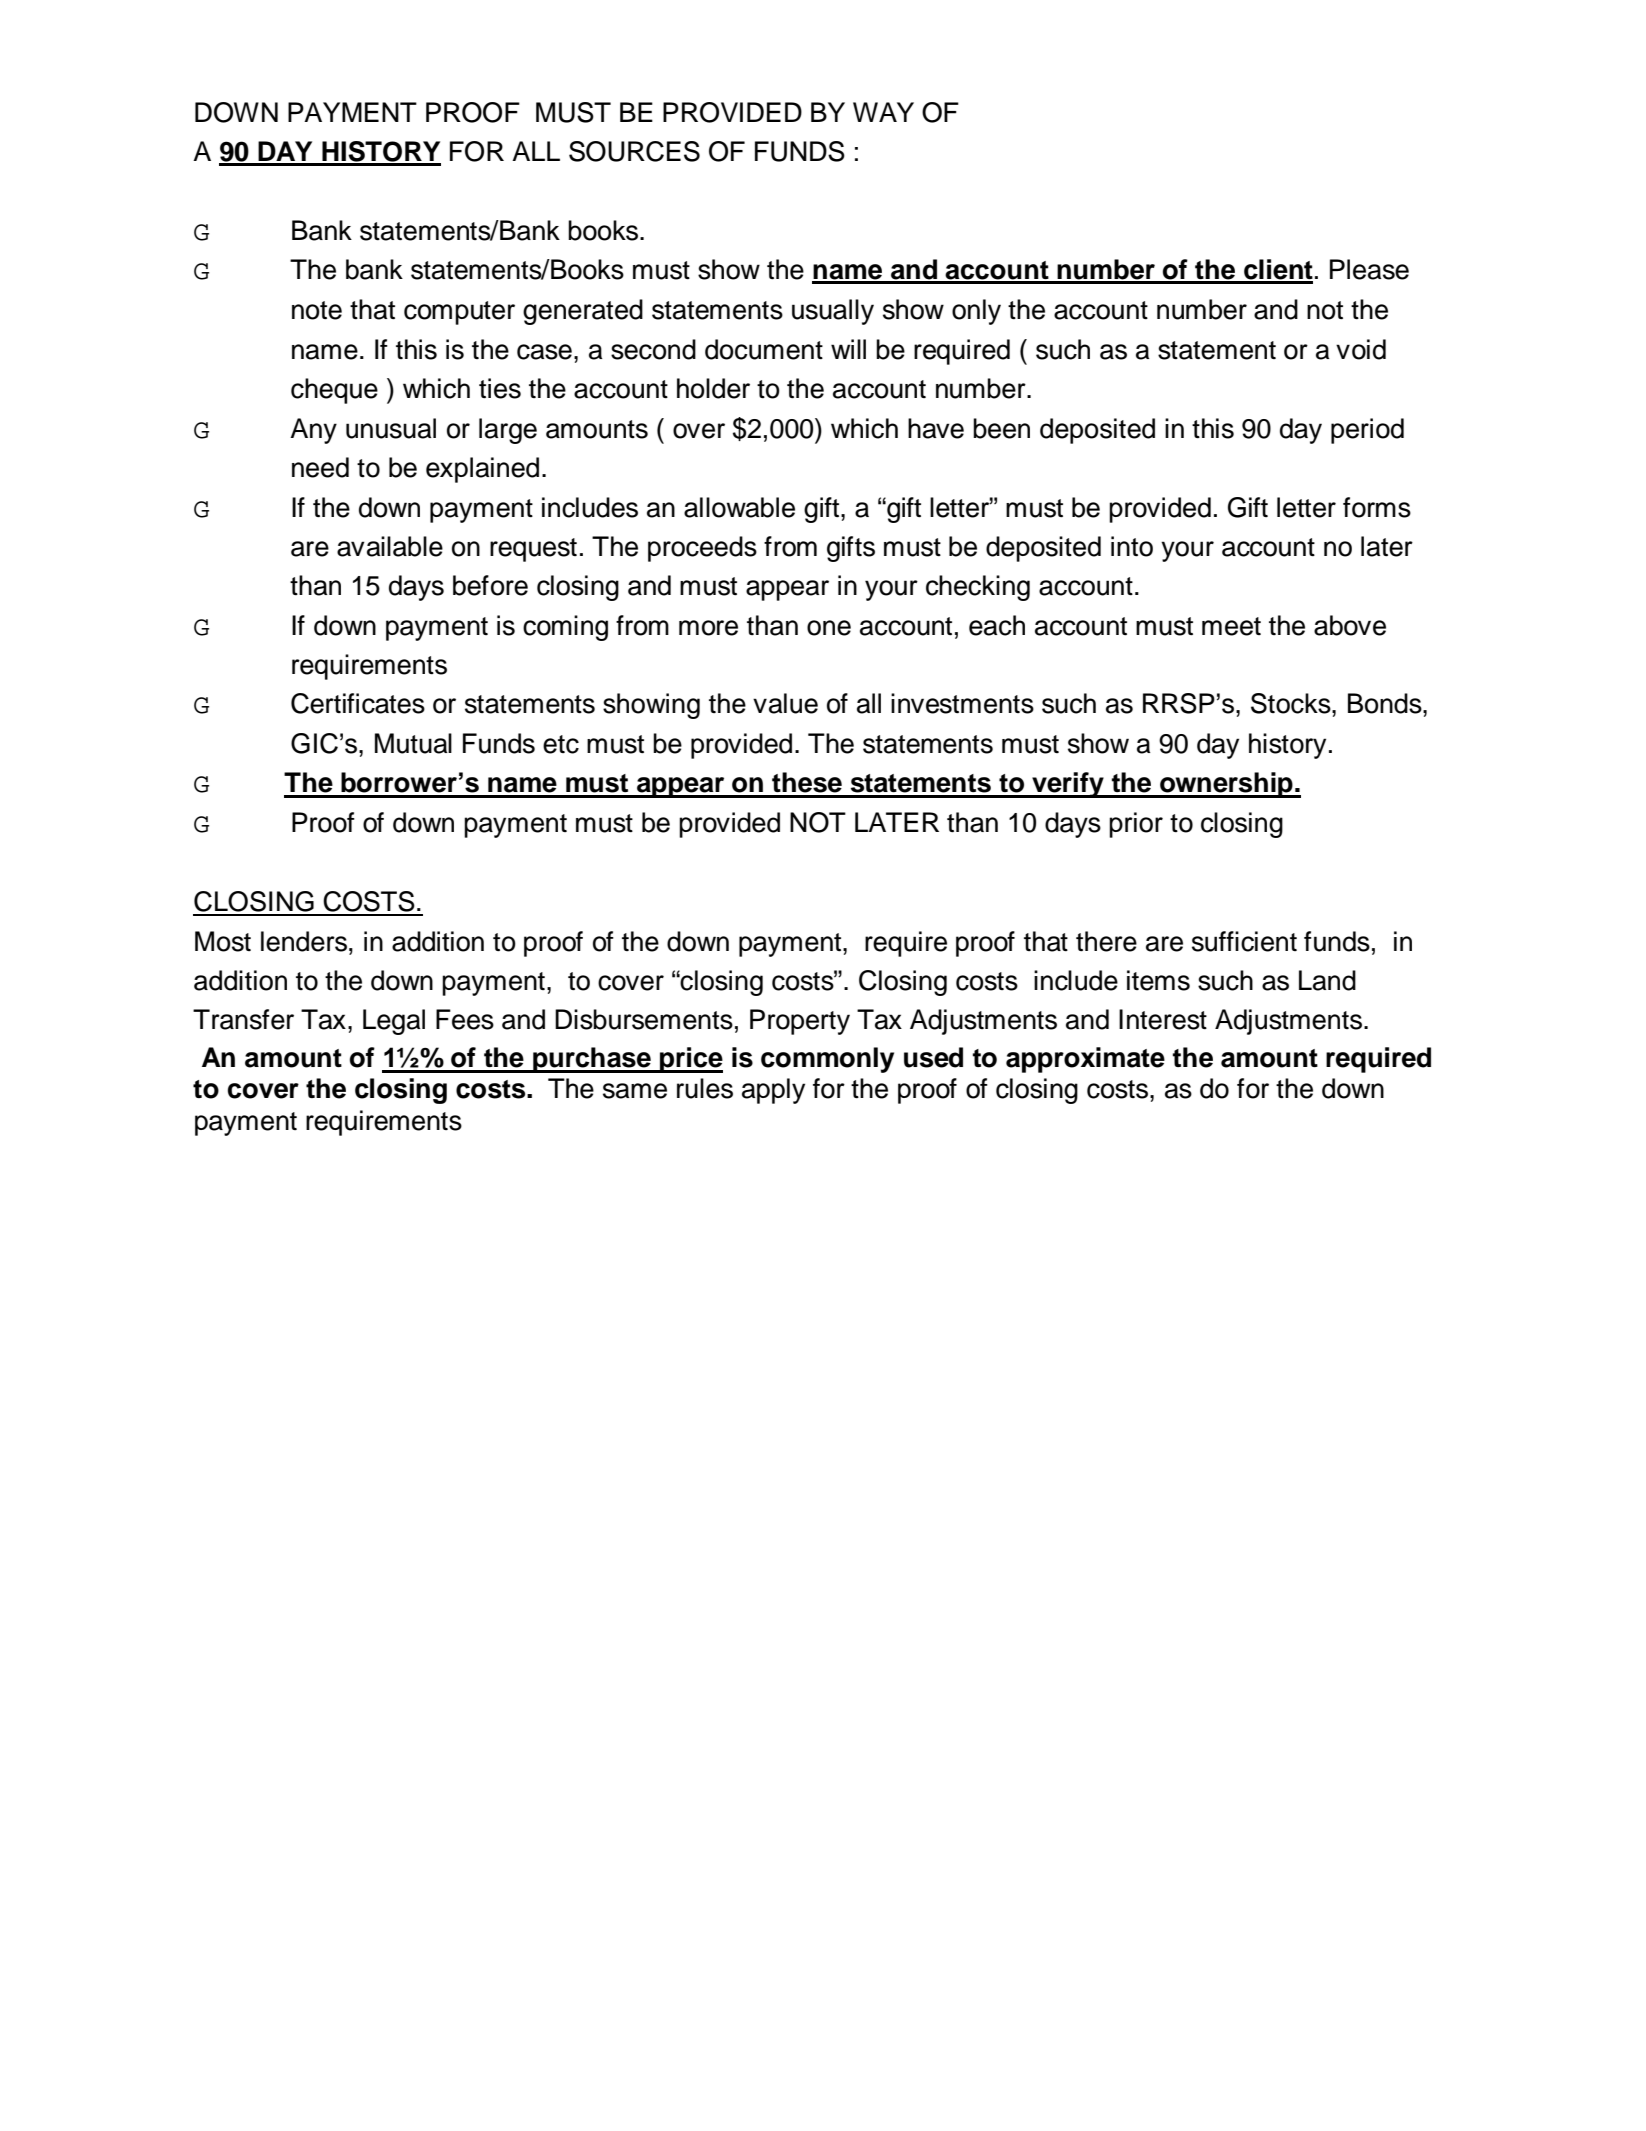 The height and width of the screenshot is (2131, 1646). I want to click on Please, so click(1369, 269).
